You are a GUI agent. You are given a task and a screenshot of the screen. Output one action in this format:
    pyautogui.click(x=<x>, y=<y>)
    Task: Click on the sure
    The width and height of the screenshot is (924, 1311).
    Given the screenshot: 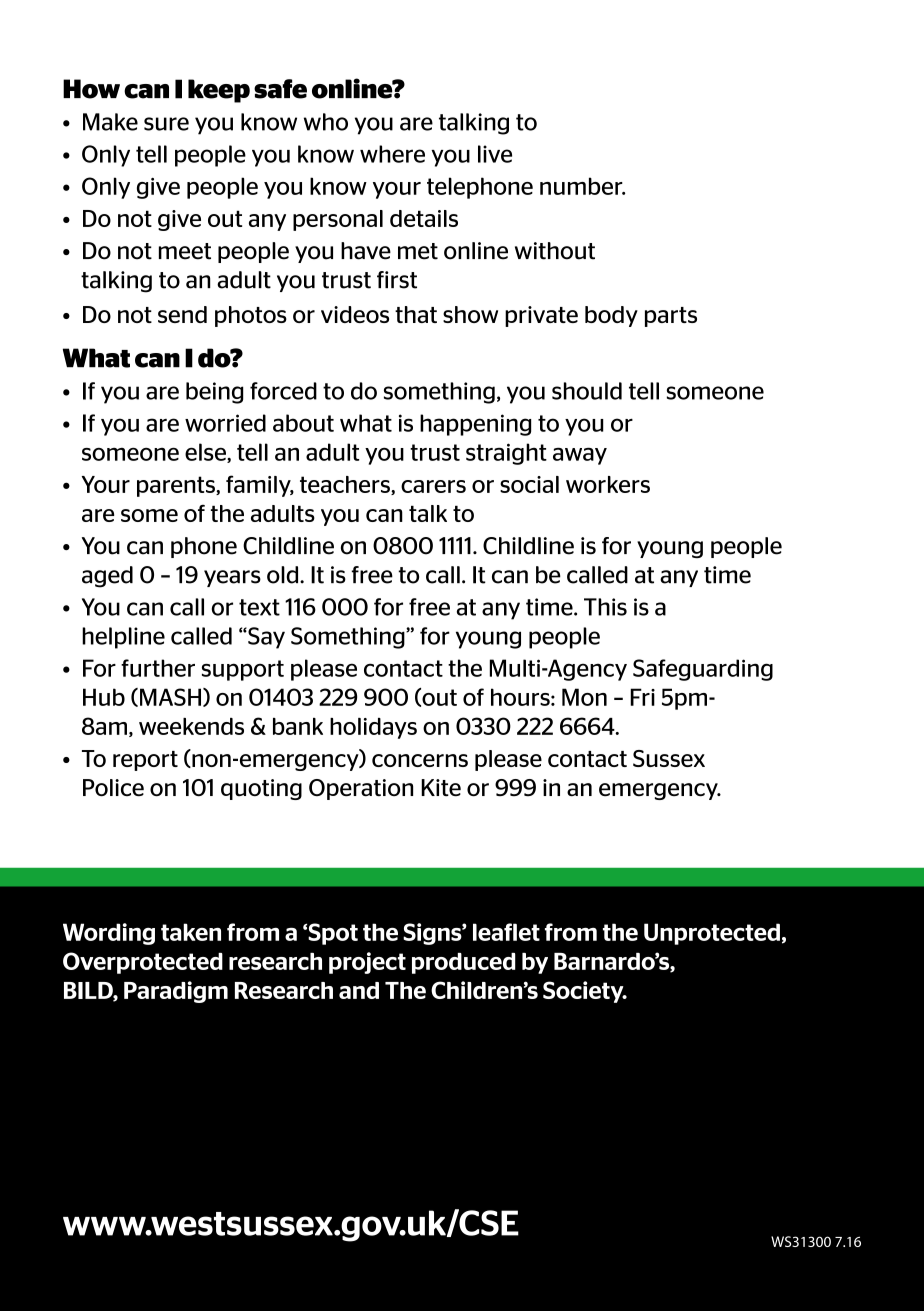 What is the action you would take?
    pyautogui.click(x=166, y=124)
